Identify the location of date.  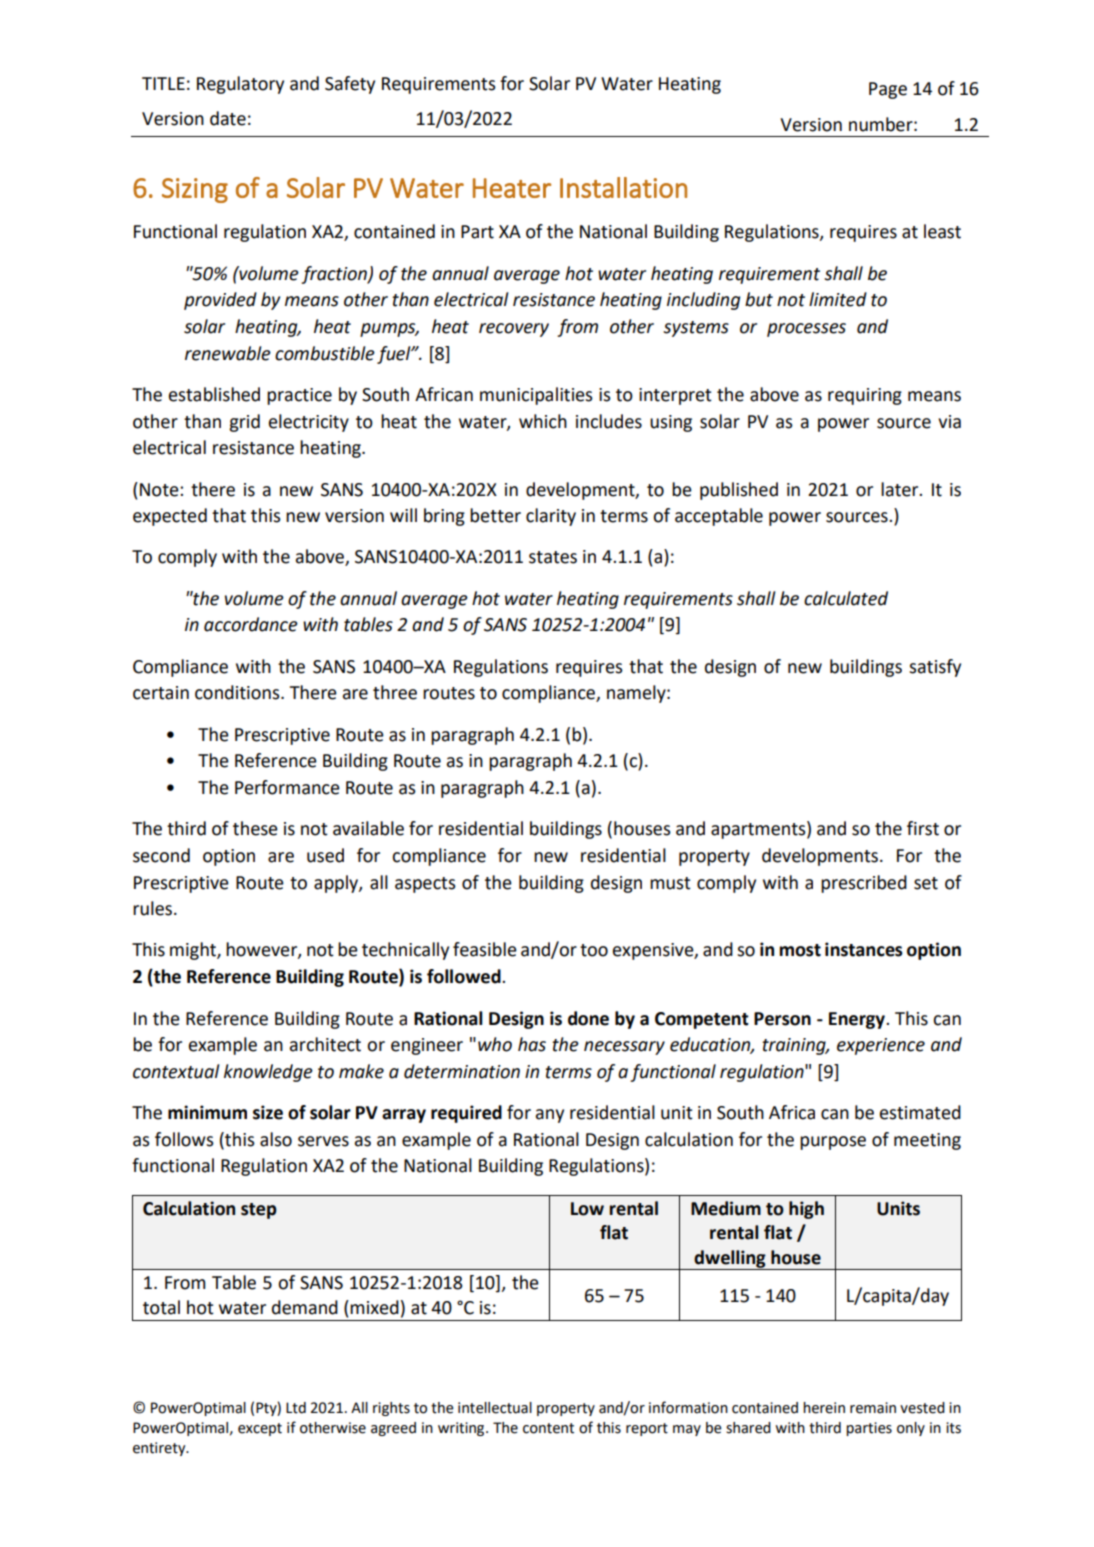
(228, 118).
